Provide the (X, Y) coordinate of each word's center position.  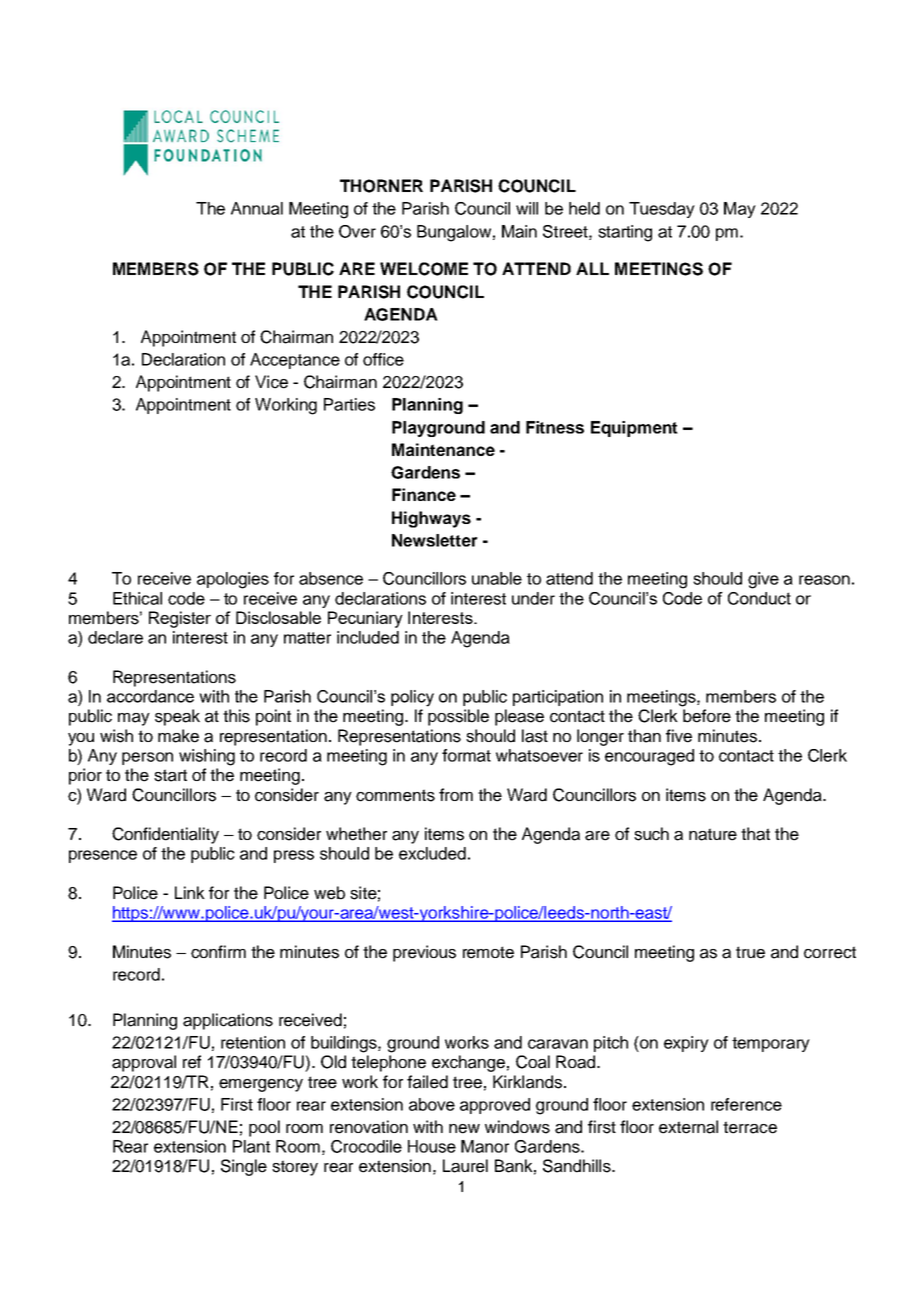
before (707, 716)
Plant (251, 1146)
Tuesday (662, 210)
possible (458, 717)
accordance (150, 696)
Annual (257, 208)
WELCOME (424, 269)
